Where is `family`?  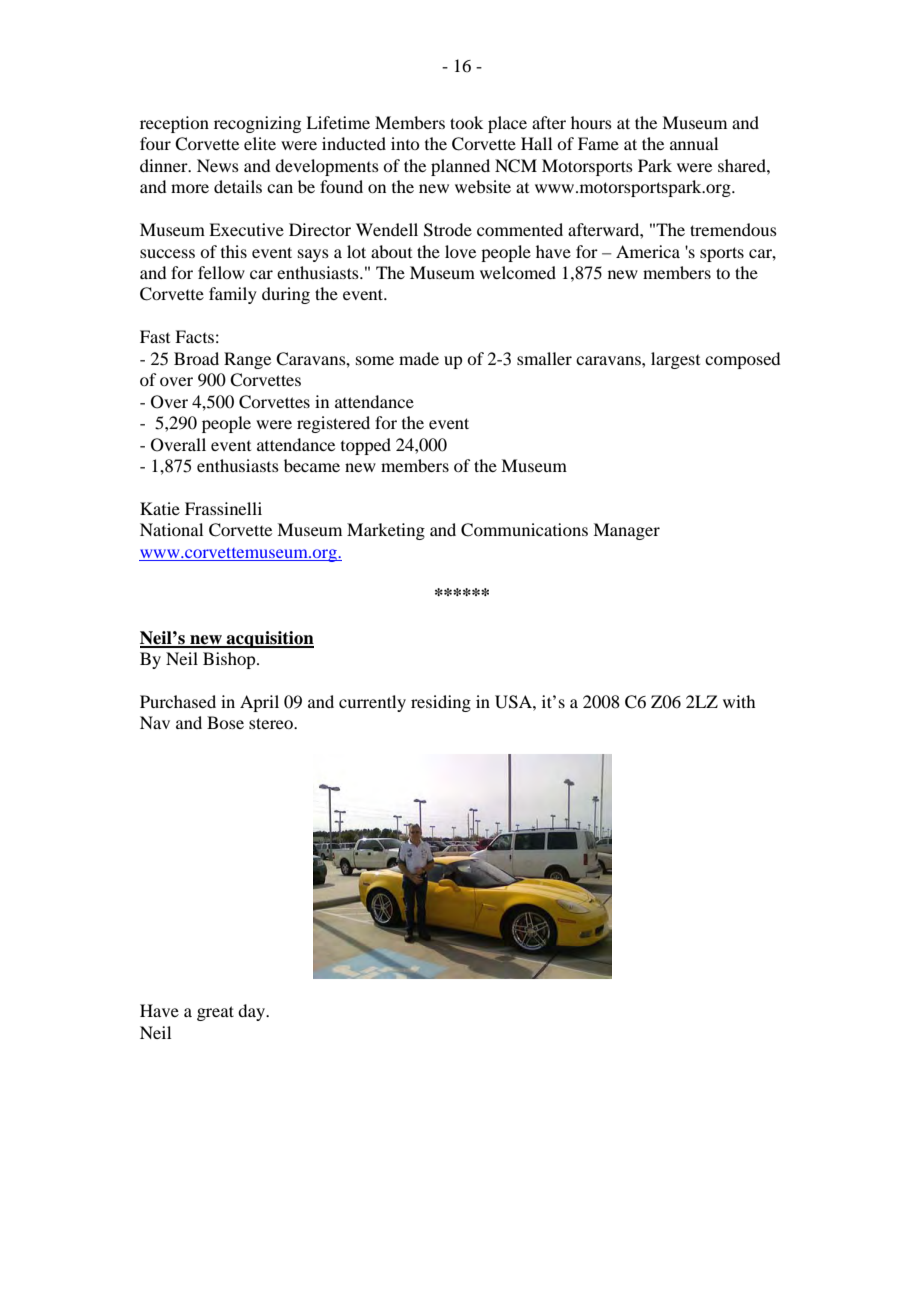 family is located at coordinates (233, 295).
